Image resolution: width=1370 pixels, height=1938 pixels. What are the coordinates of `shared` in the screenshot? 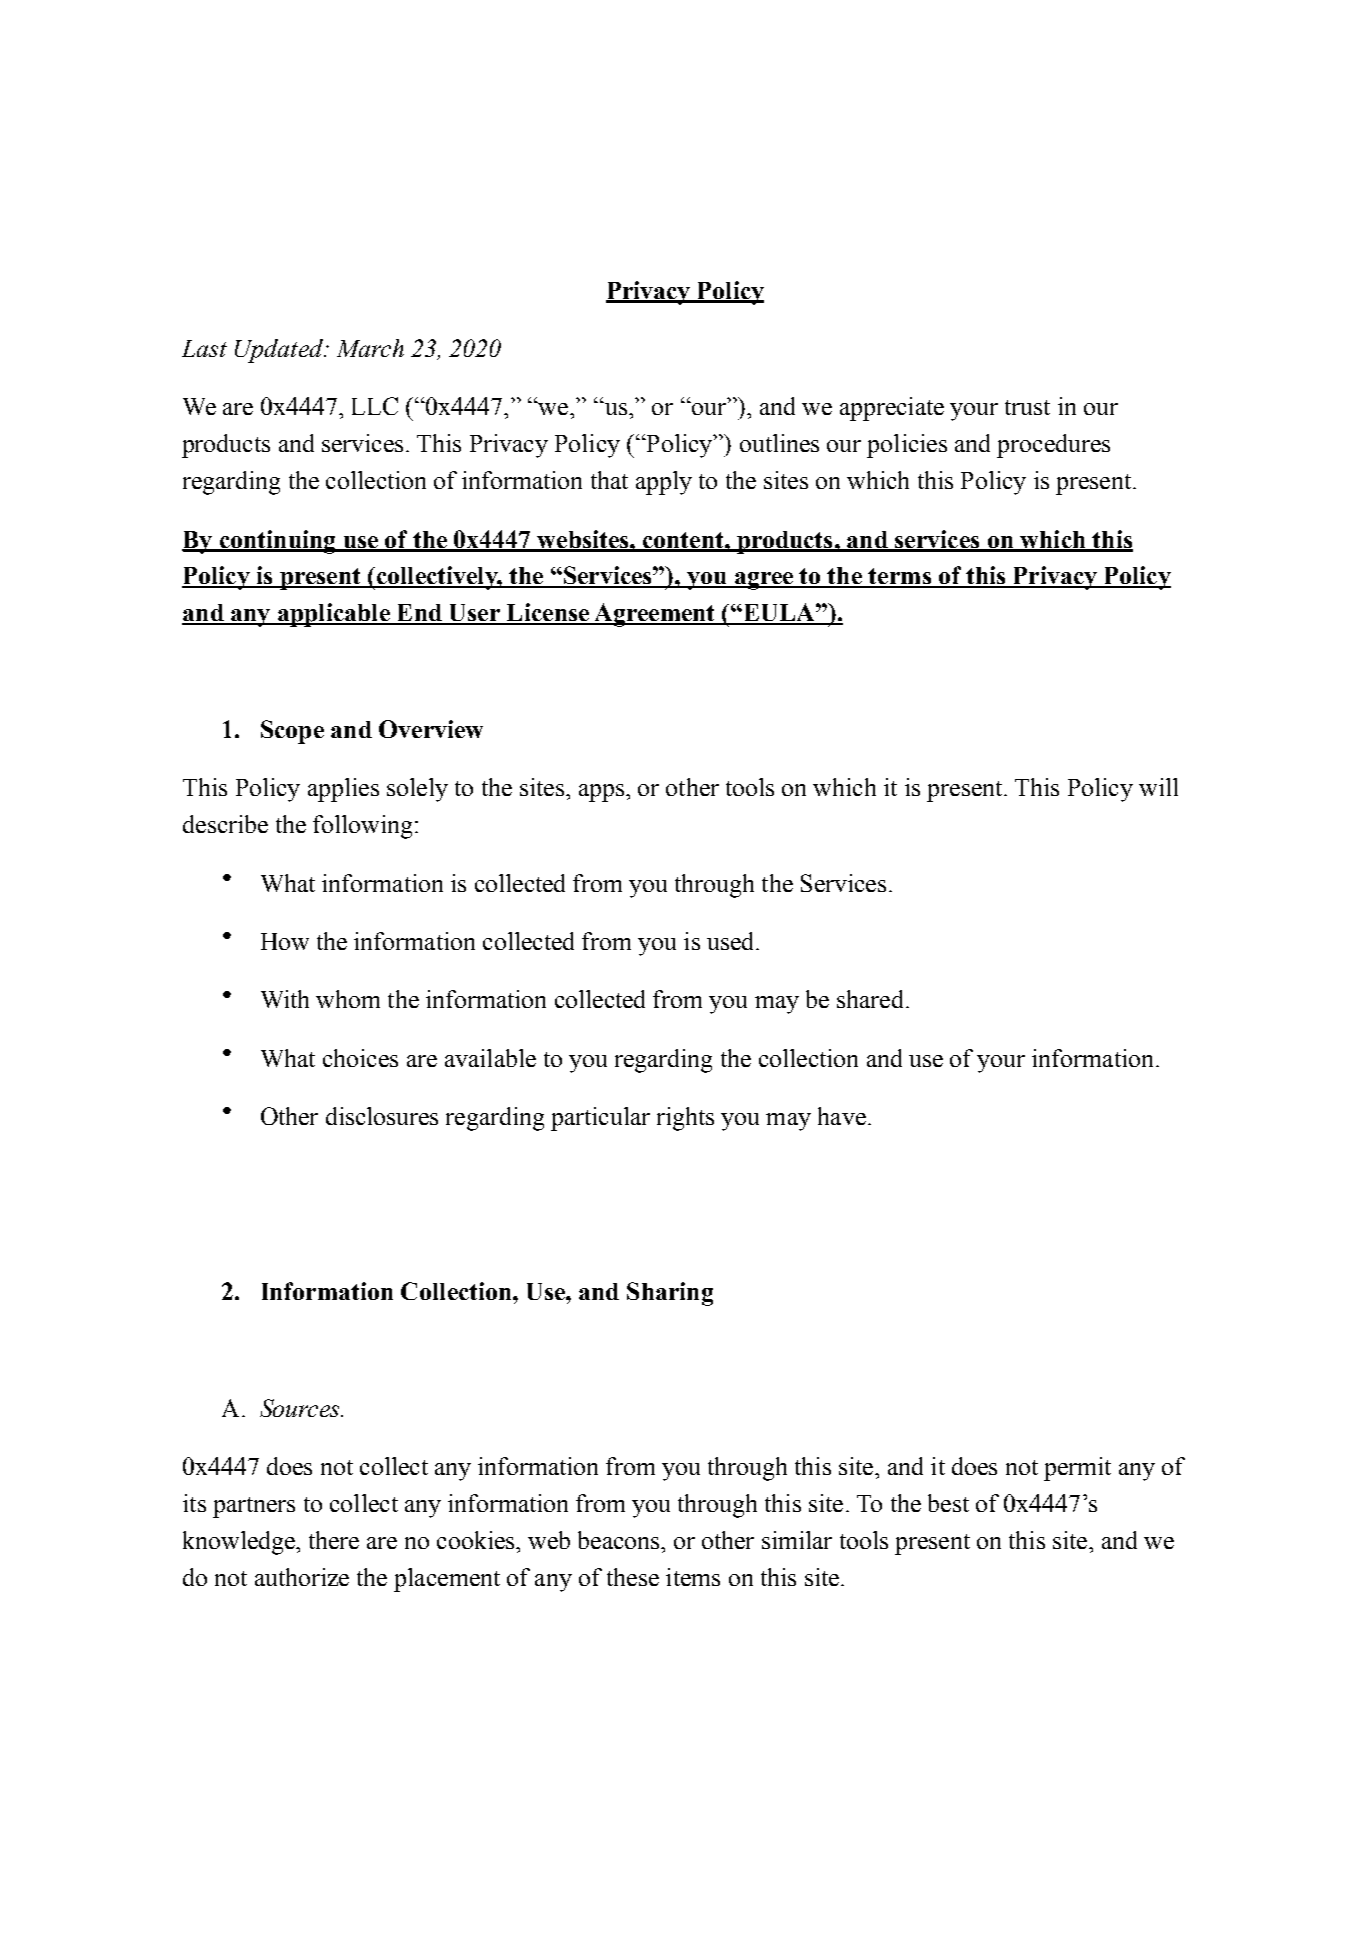 It's located at (870, 999).
